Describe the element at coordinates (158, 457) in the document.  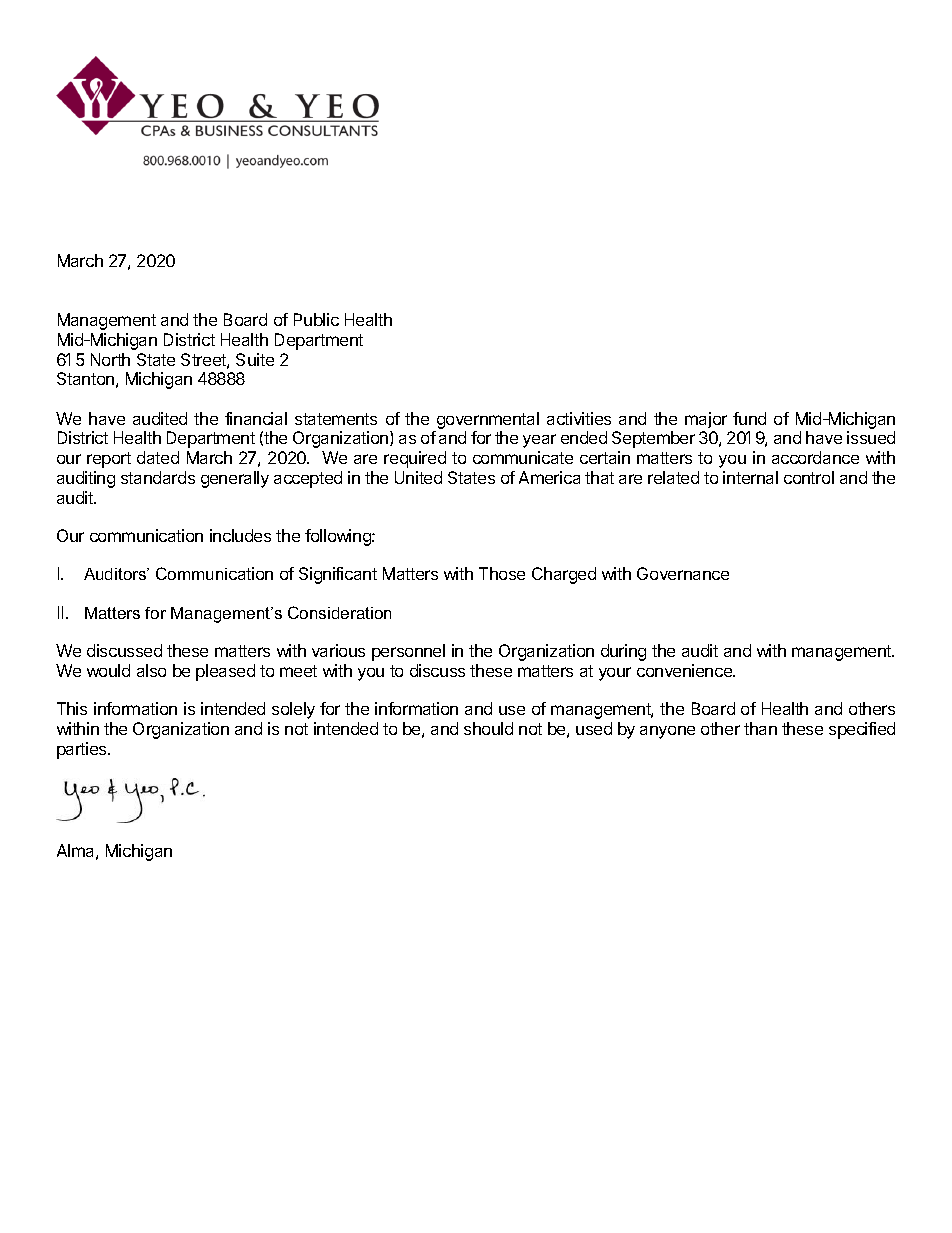
I see `dated` at that location.
